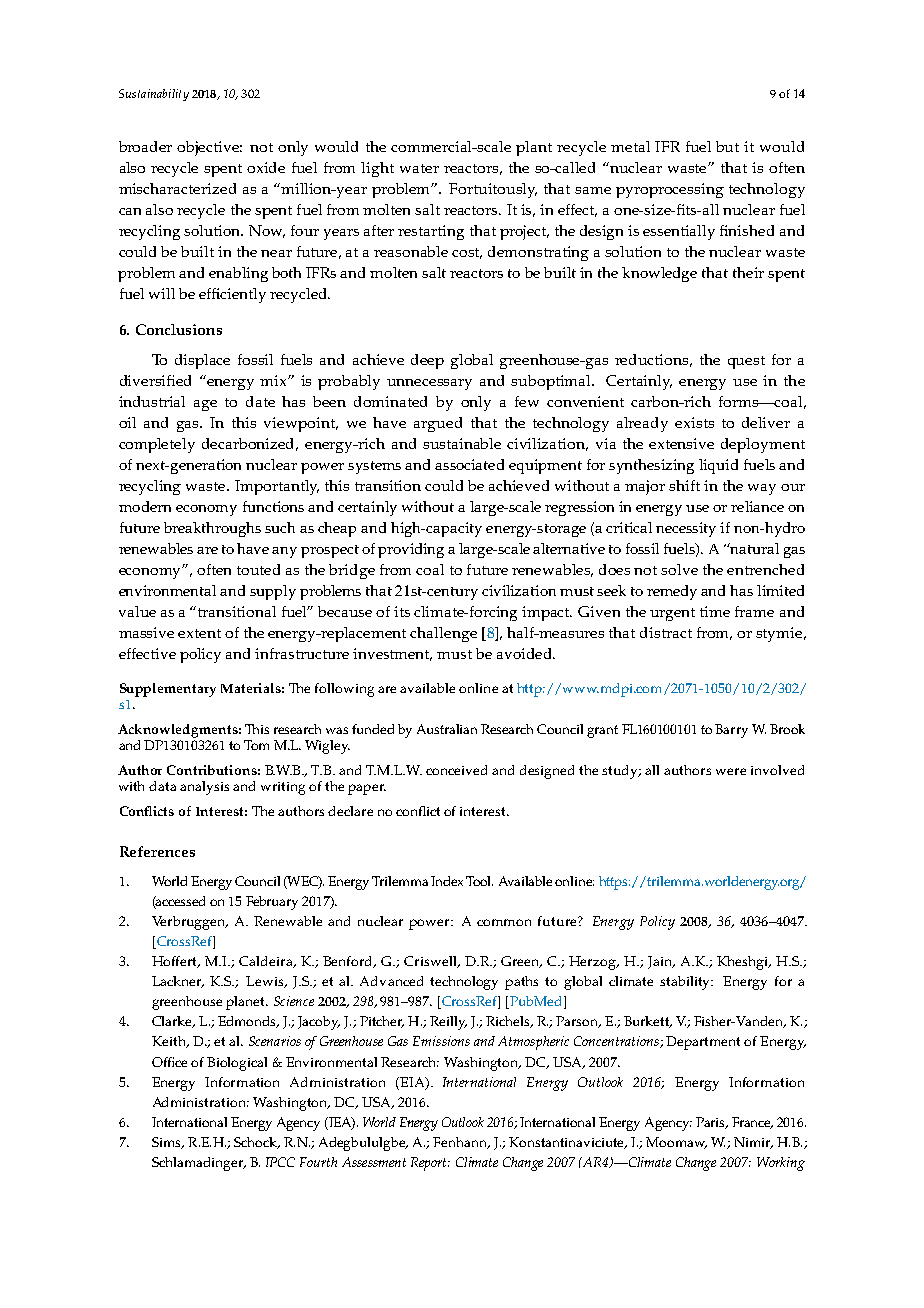  I want to click on metal, so click(630, 146).
